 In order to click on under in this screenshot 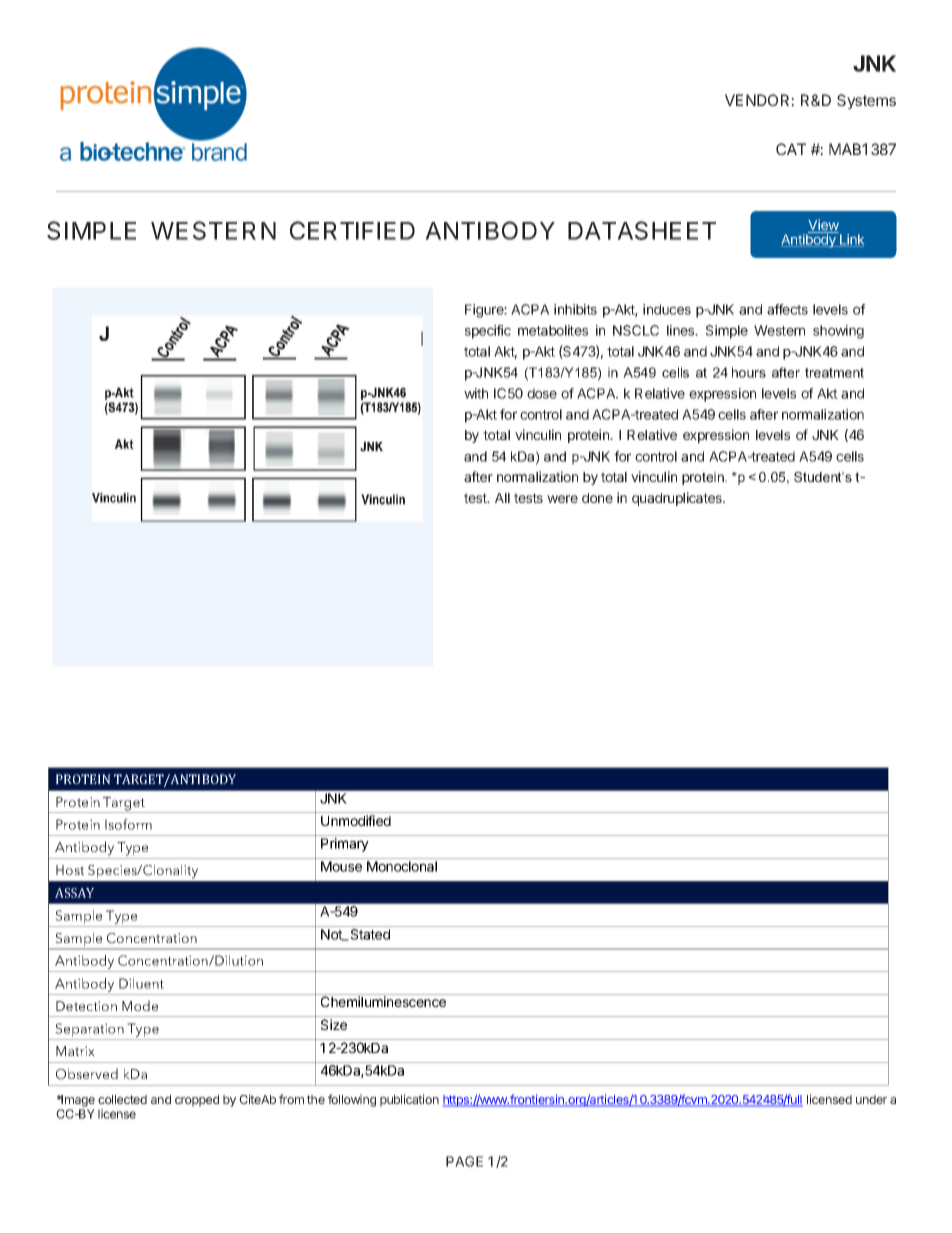, I will do `click(871, 1099)`.
